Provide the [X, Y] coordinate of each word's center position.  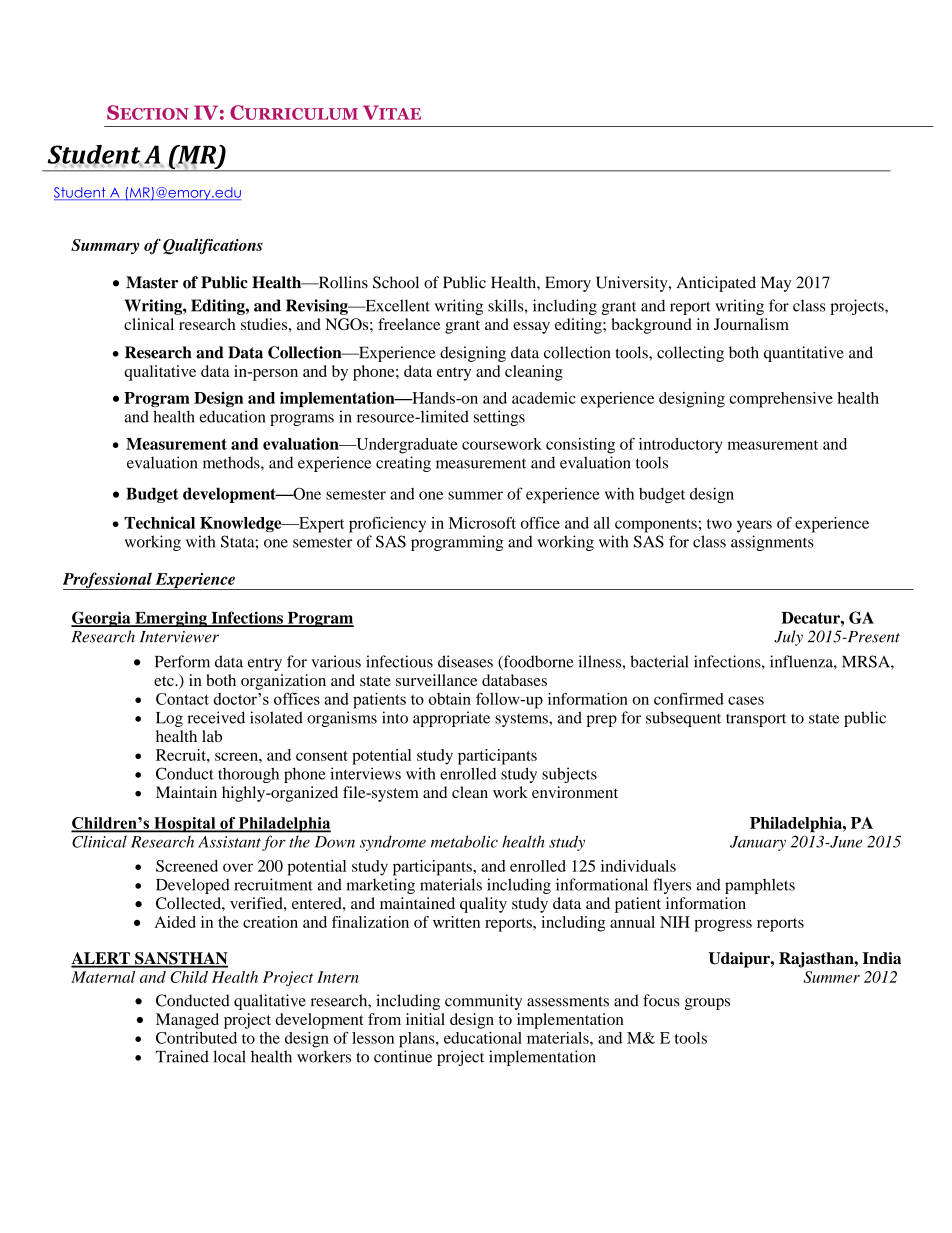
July [788, 638]
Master [152, 282]
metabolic [464, 841]
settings [499, 418]
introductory [680, 446]
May [776, 284]
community [483, 1002]
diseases [465, 661]
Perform [182, 661]
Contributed [196, 1038]
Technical [159, 522]
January [758, 843]
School [396, 282]
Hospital [185, 825]
